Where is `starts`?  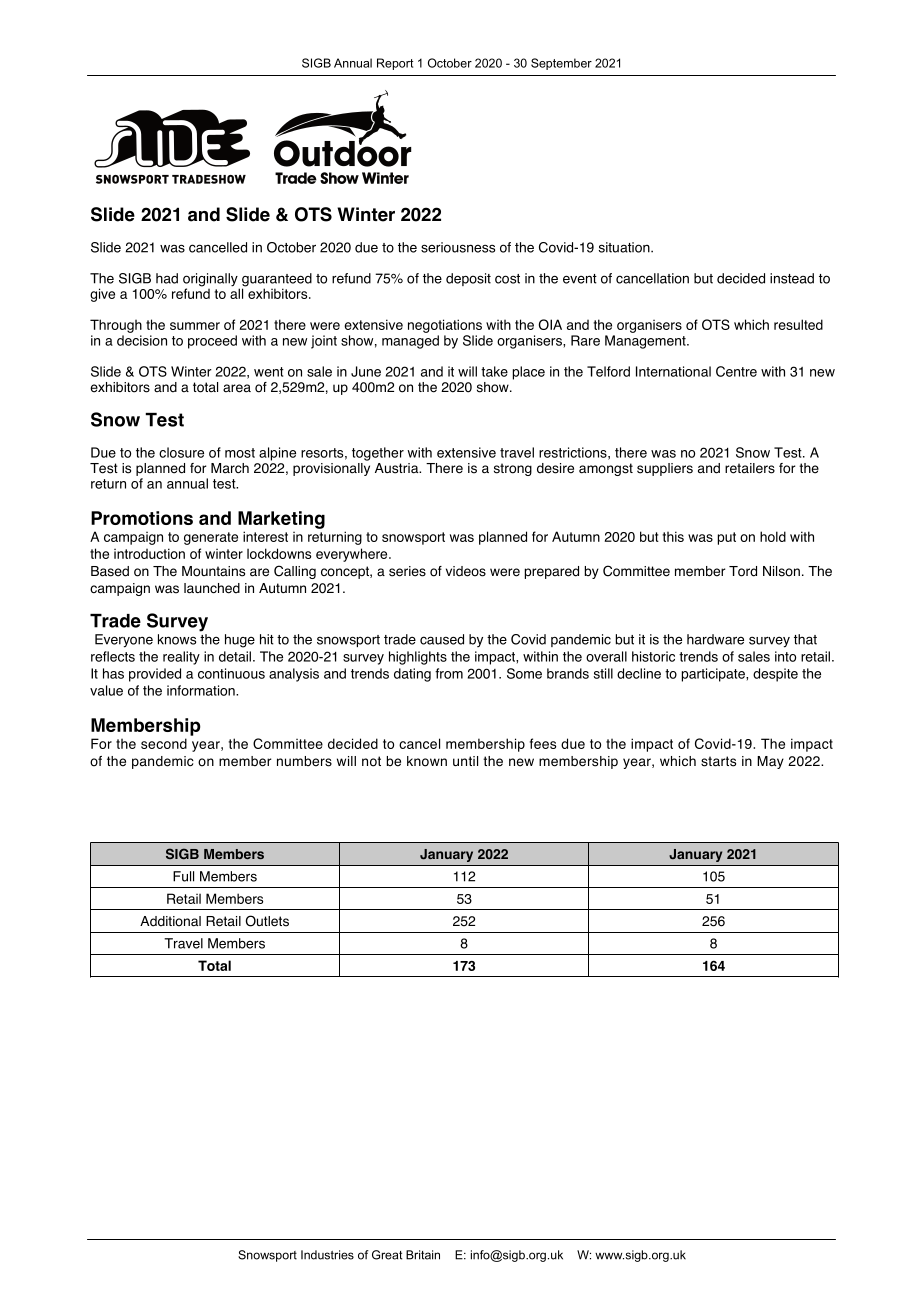
starts is located at coordinates (718, 761).
